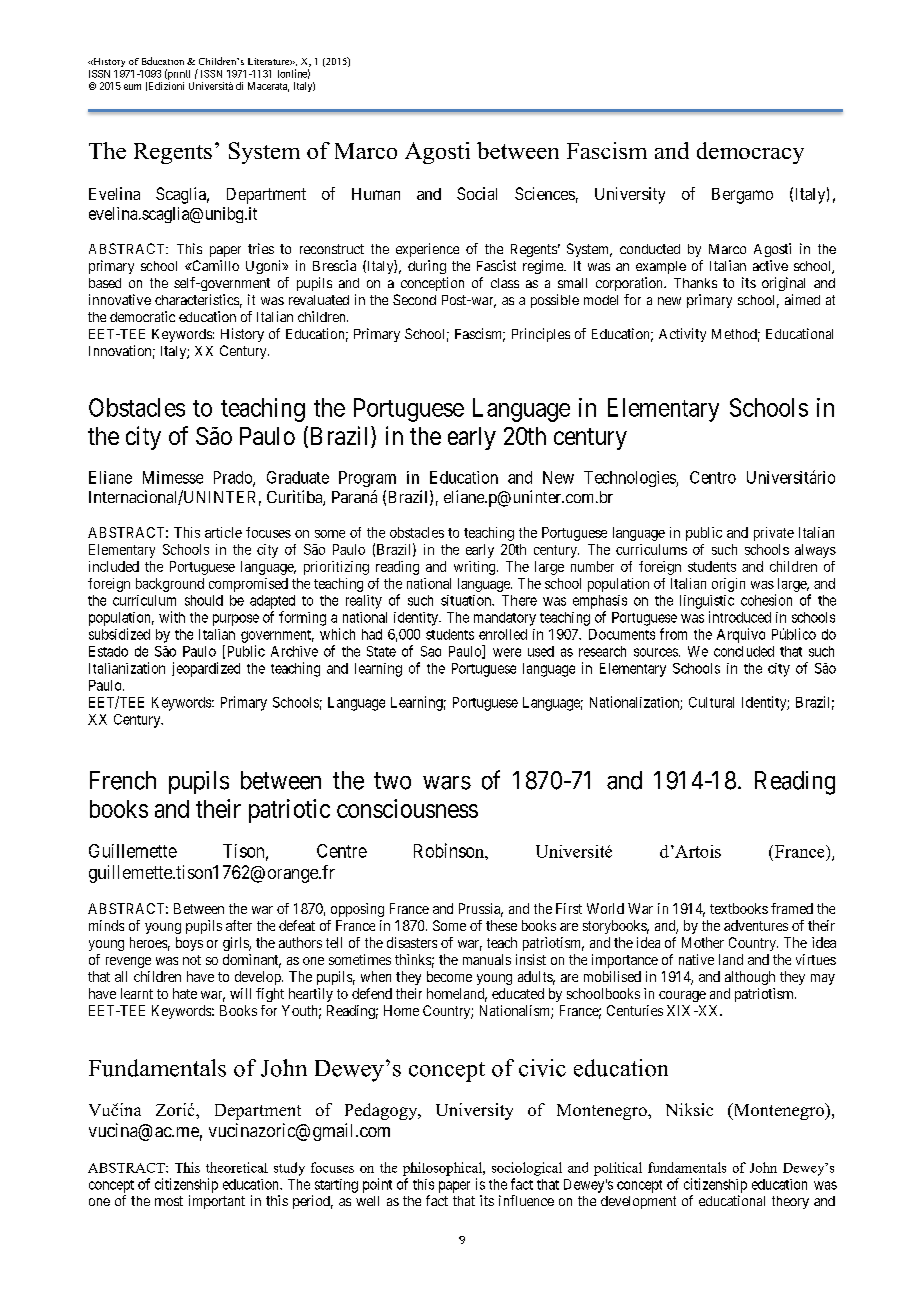 This document has height=1309, width=924. I want to click on Social, so click(477, 193).
